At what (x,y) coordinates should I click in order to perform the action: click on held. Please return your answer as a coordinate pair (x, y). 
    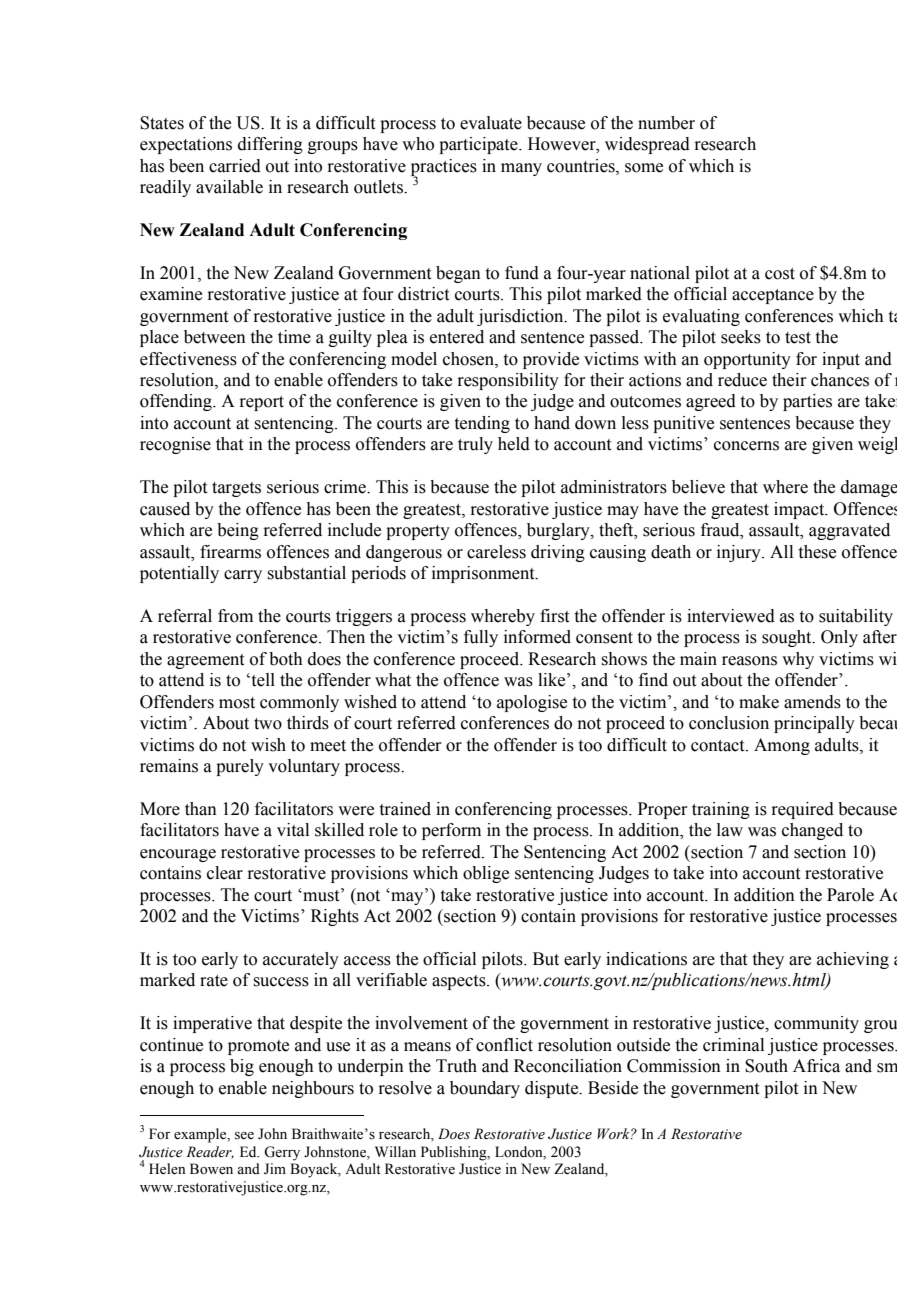
    Looking at the image, I should click on (514, 444).
